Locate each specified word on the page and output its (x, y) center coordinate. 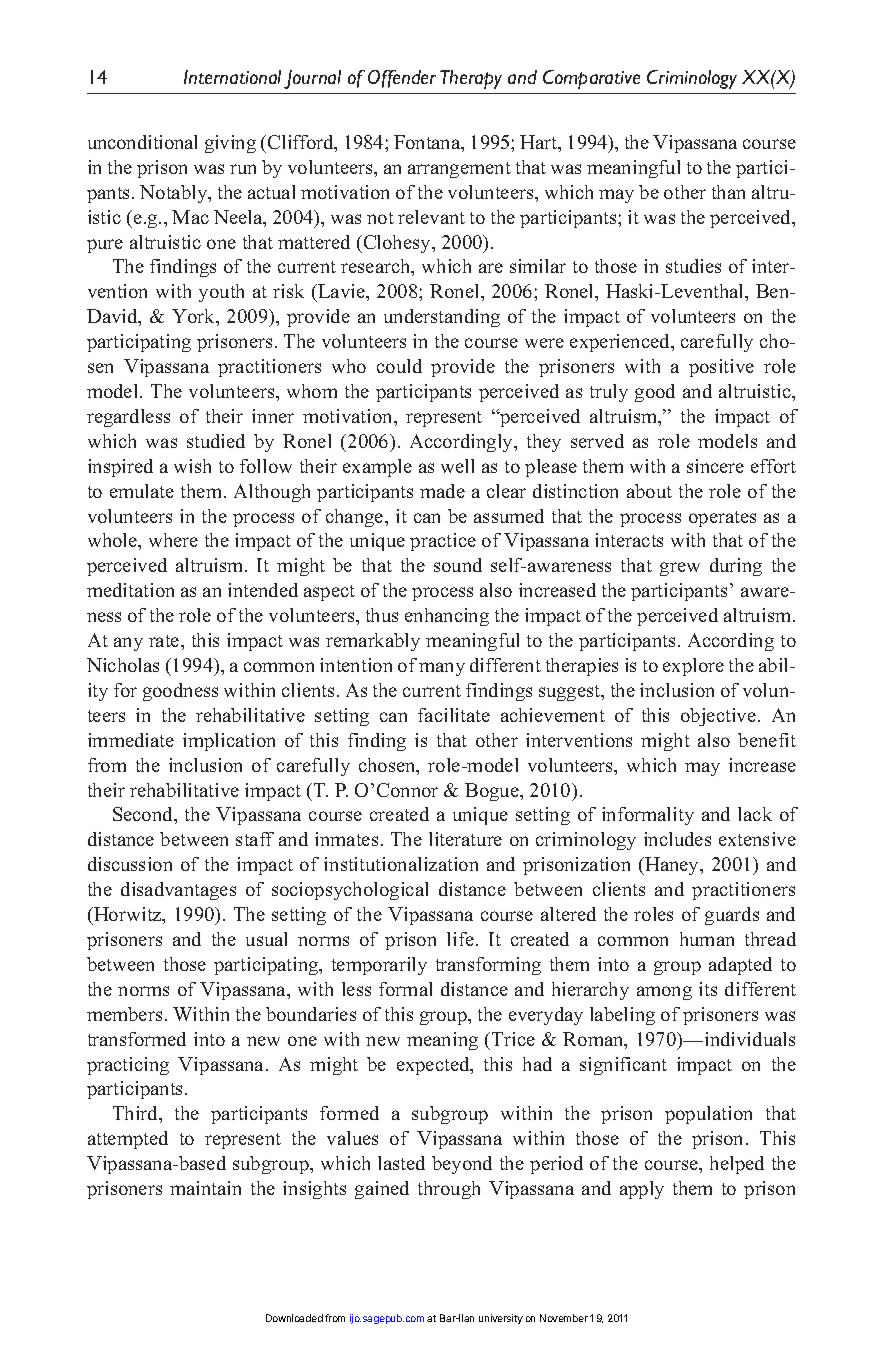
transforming (488, 966)
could (399, 366)
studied (216, 441)
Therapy (471, 79)
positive (721, 368)
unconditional (142, 142)
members (124, 1014)
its (708, 989)
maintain (205, 1188)
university (501, 1319)
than (728, 192)
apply (642, 1190)
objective (718, 717)
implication (229, 742)
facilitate (454, 715)
